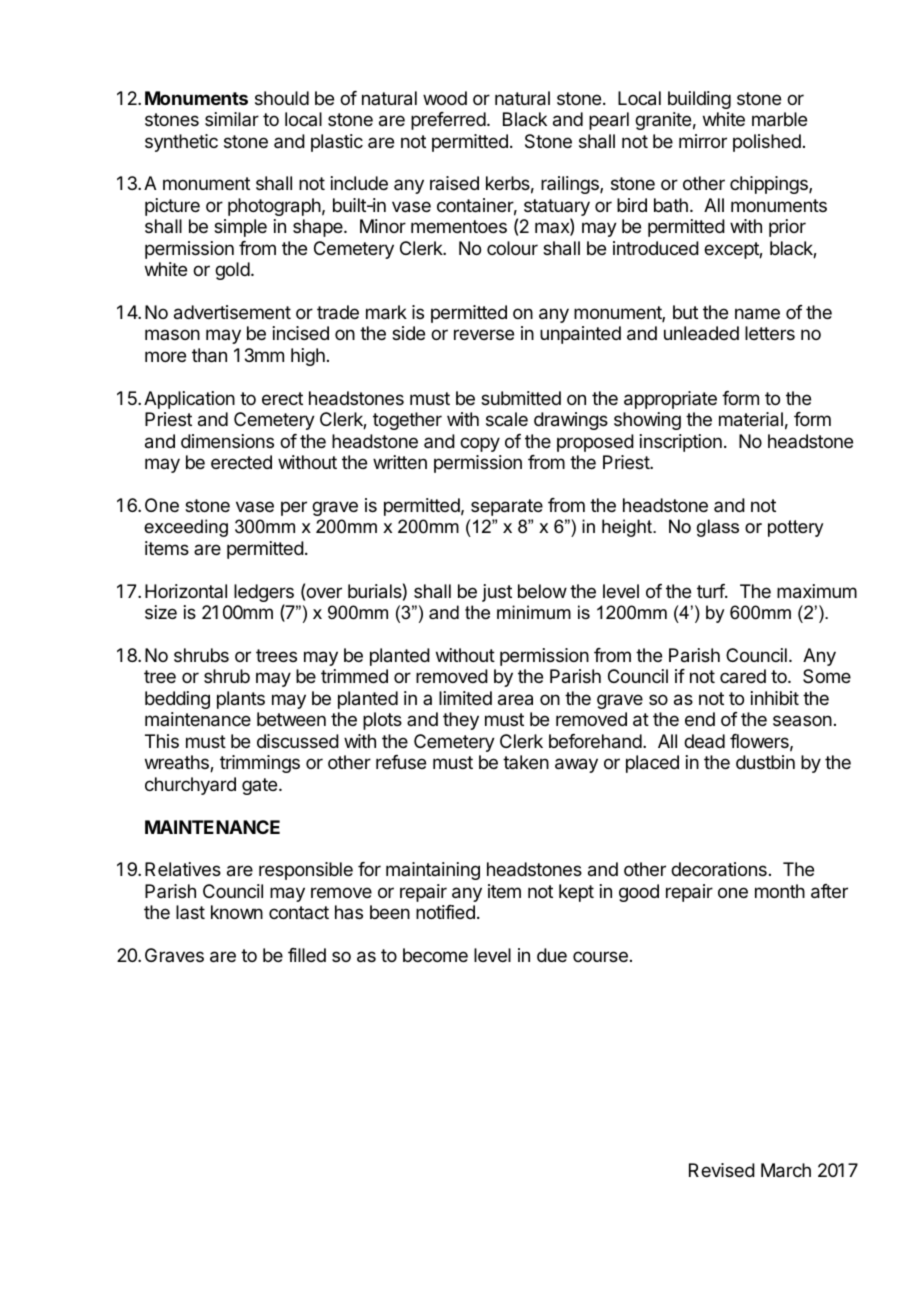 The width and height of the screenshot is (924, 1308). What do you see at coordinates (765, 762) in the screenshot?
I see `dustbin` at bounding box center [765, 762].
